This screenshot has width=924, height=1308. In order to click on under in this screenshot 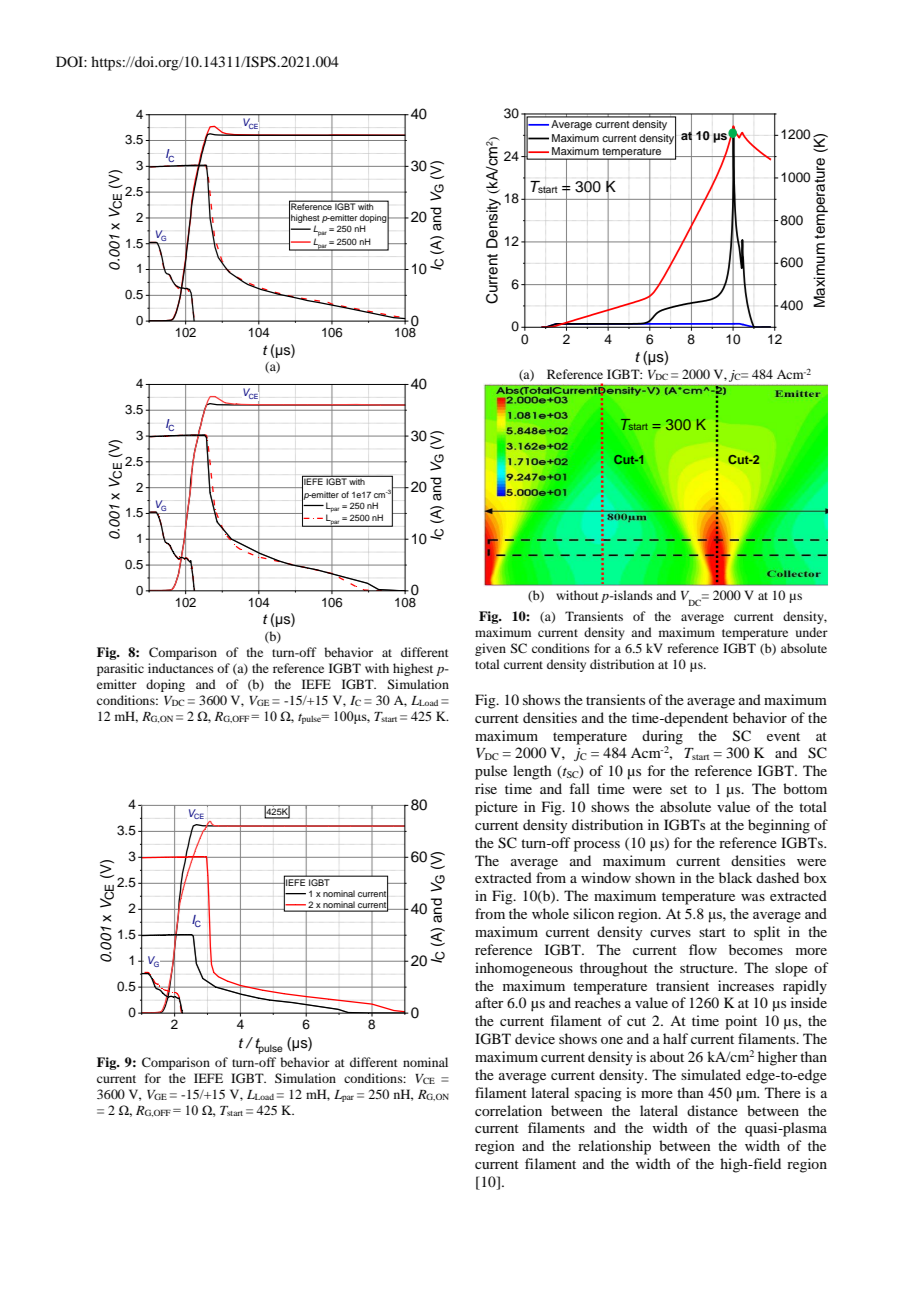, I will do `click(812, 632)`.
